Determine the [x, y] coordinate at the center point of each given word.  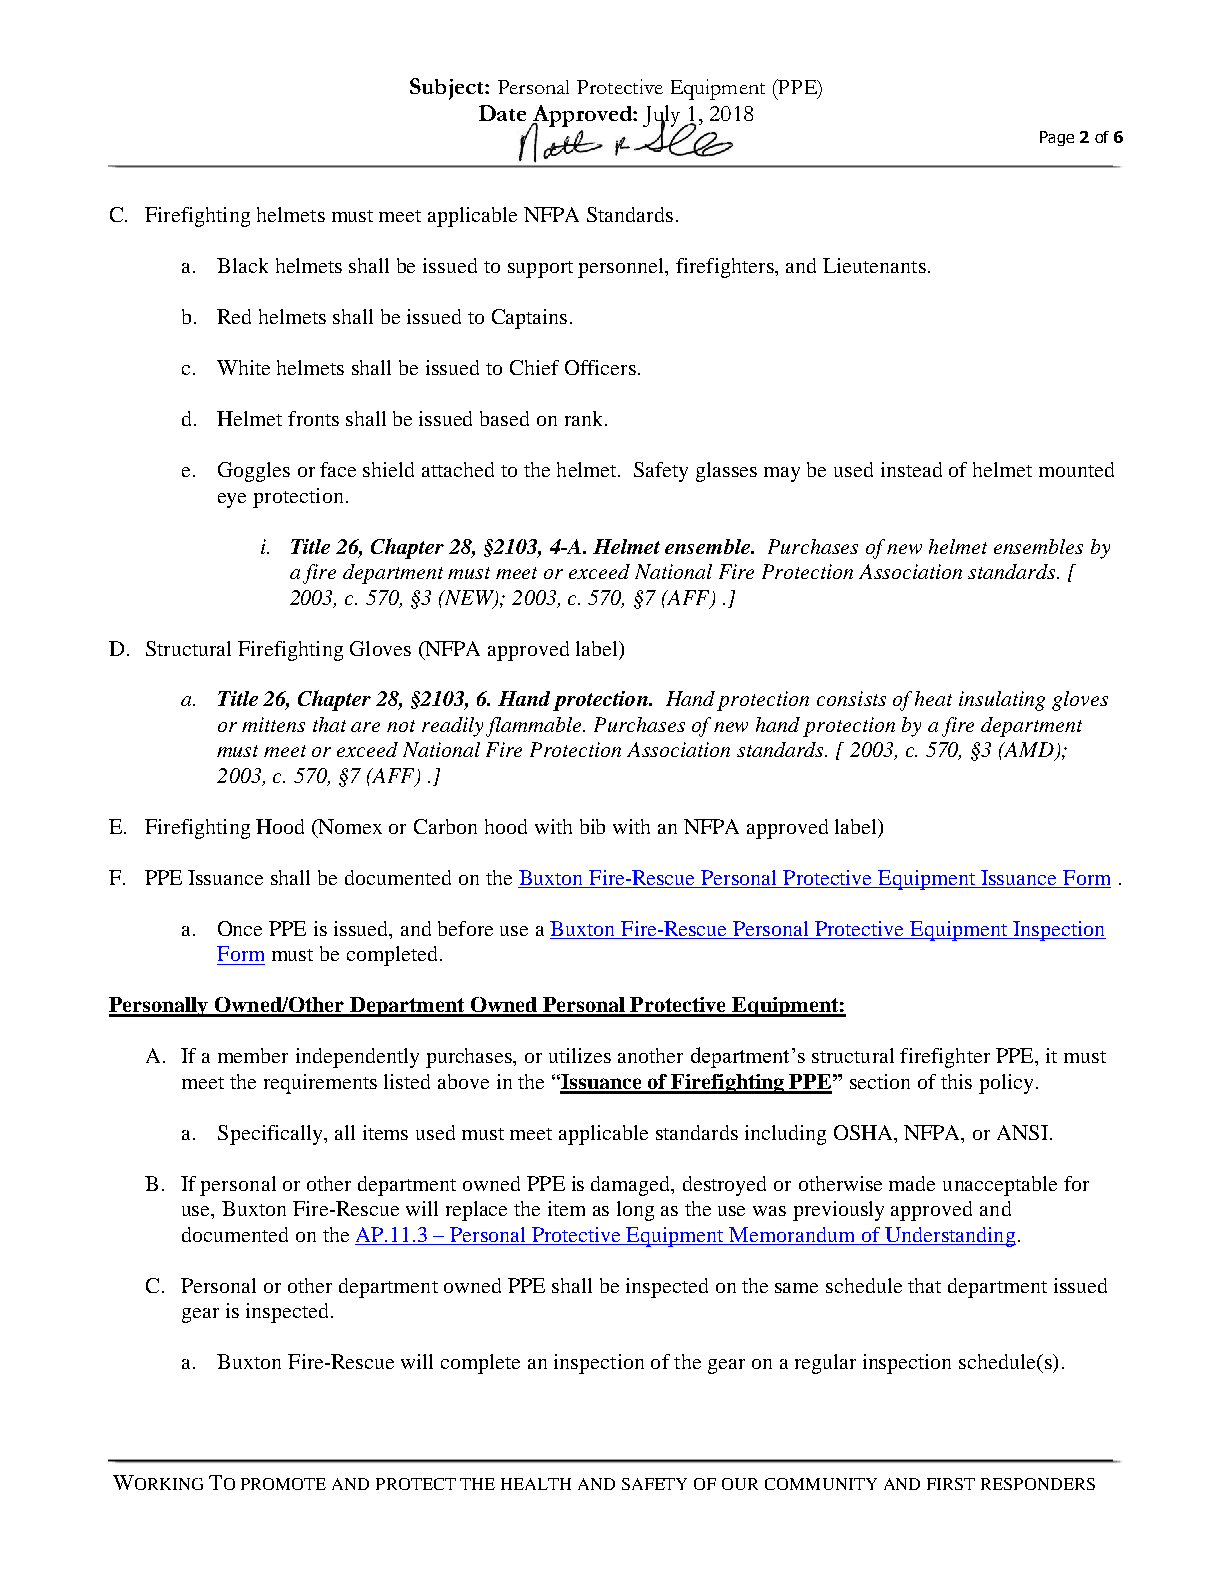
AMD [1029, 751]
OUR [740, 1484]
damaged [632, 1186]
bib [592, 826]
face [338, 469]
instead [911, 469]
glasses [726, 472]
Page [1057, 138]
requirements [320, 1084]
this [956, 1081]
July [663, 117]
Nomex [349, 828]
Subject [448, 89]
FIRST [951, 1484]
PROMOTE [283, 1484]
